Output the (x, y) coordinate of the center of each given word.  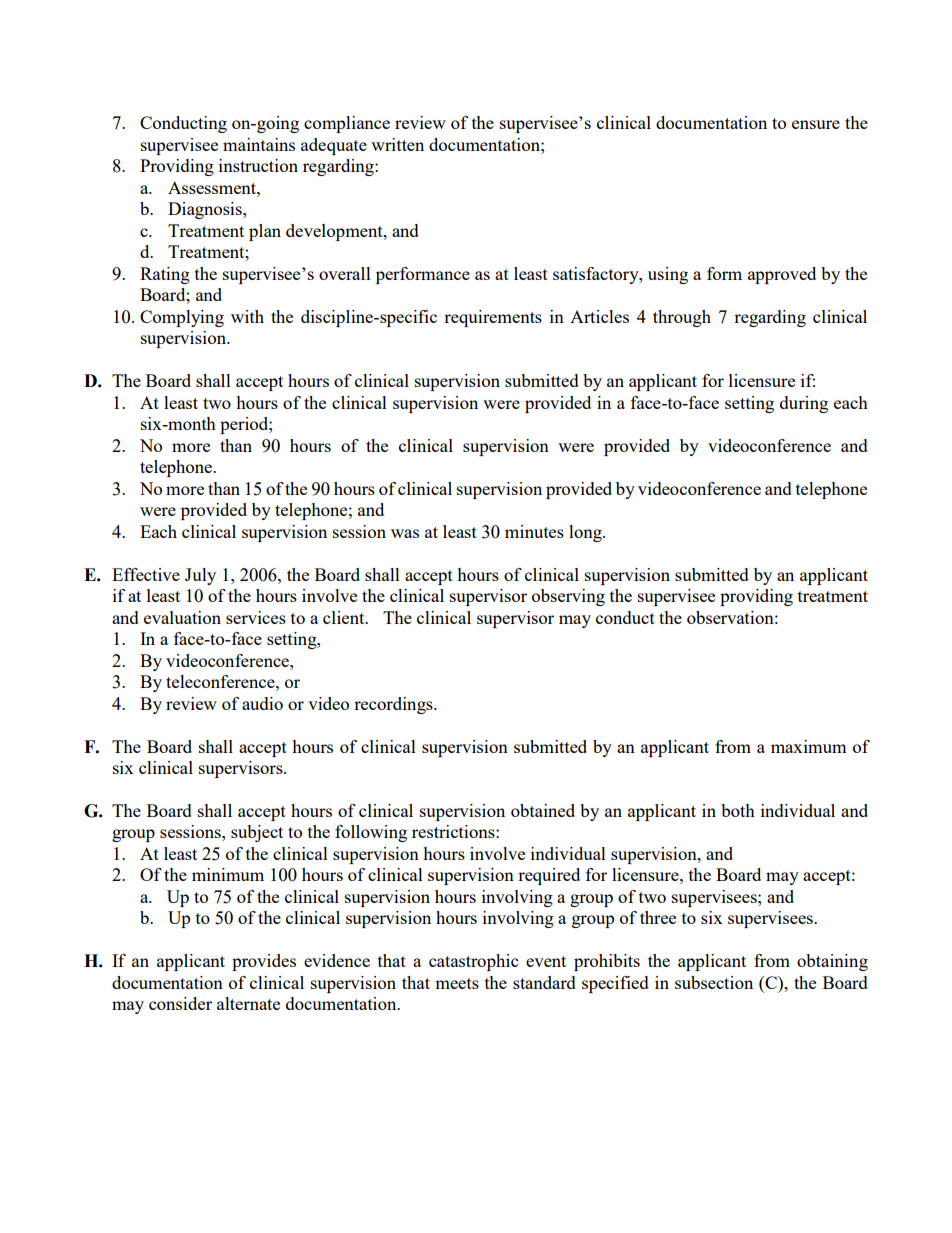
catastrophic (473, 962)
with (247, 316)
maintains (259, 144)
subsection (714, 982)
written (397, 144)
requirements (493, 318)
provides (264, 962)
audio (262, 703)
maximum (809, 746)
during (804, 404)
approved (782, 275)
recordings (394, 705)
